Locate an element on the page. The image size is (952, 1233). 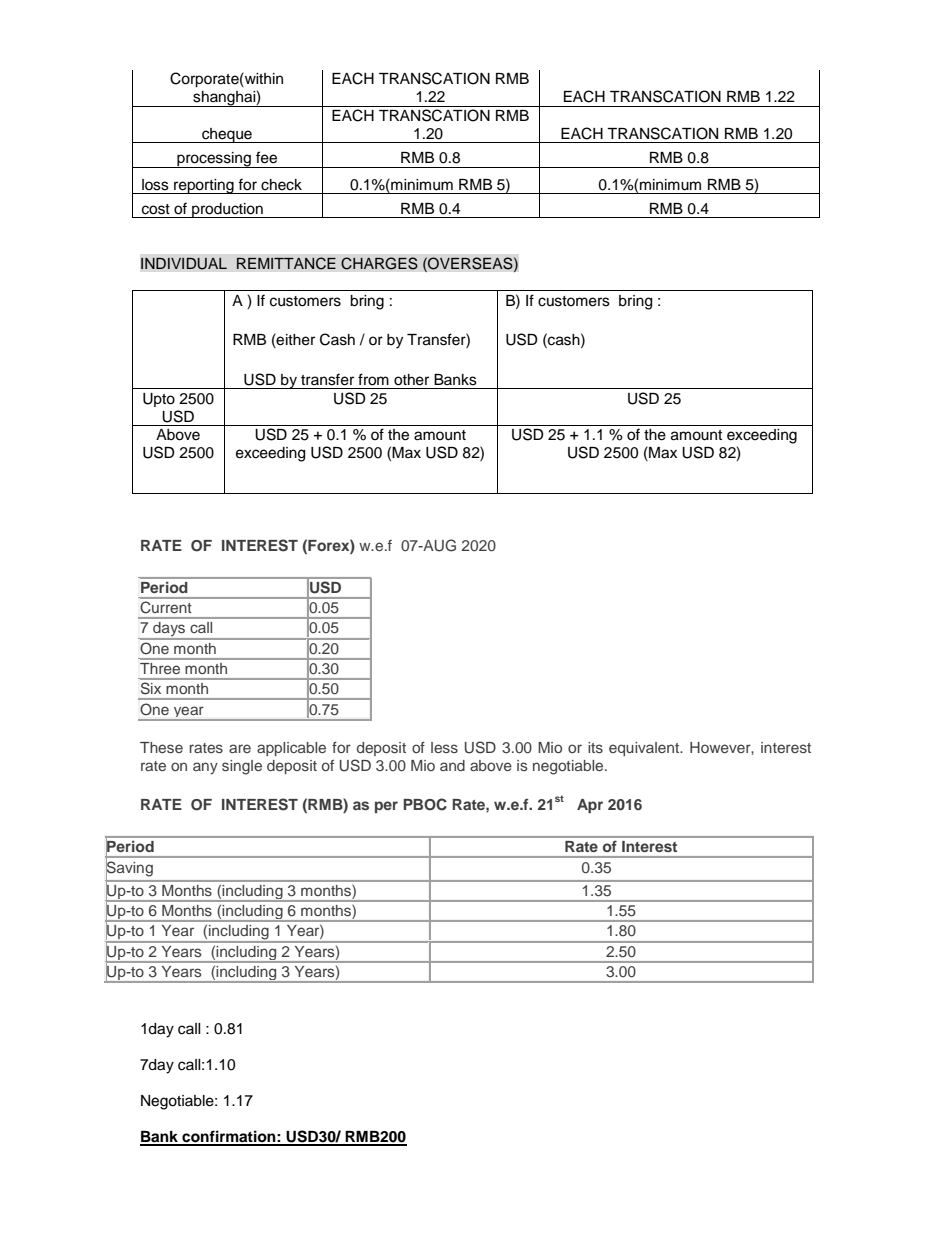
any is located at coordinates (205, 768).
